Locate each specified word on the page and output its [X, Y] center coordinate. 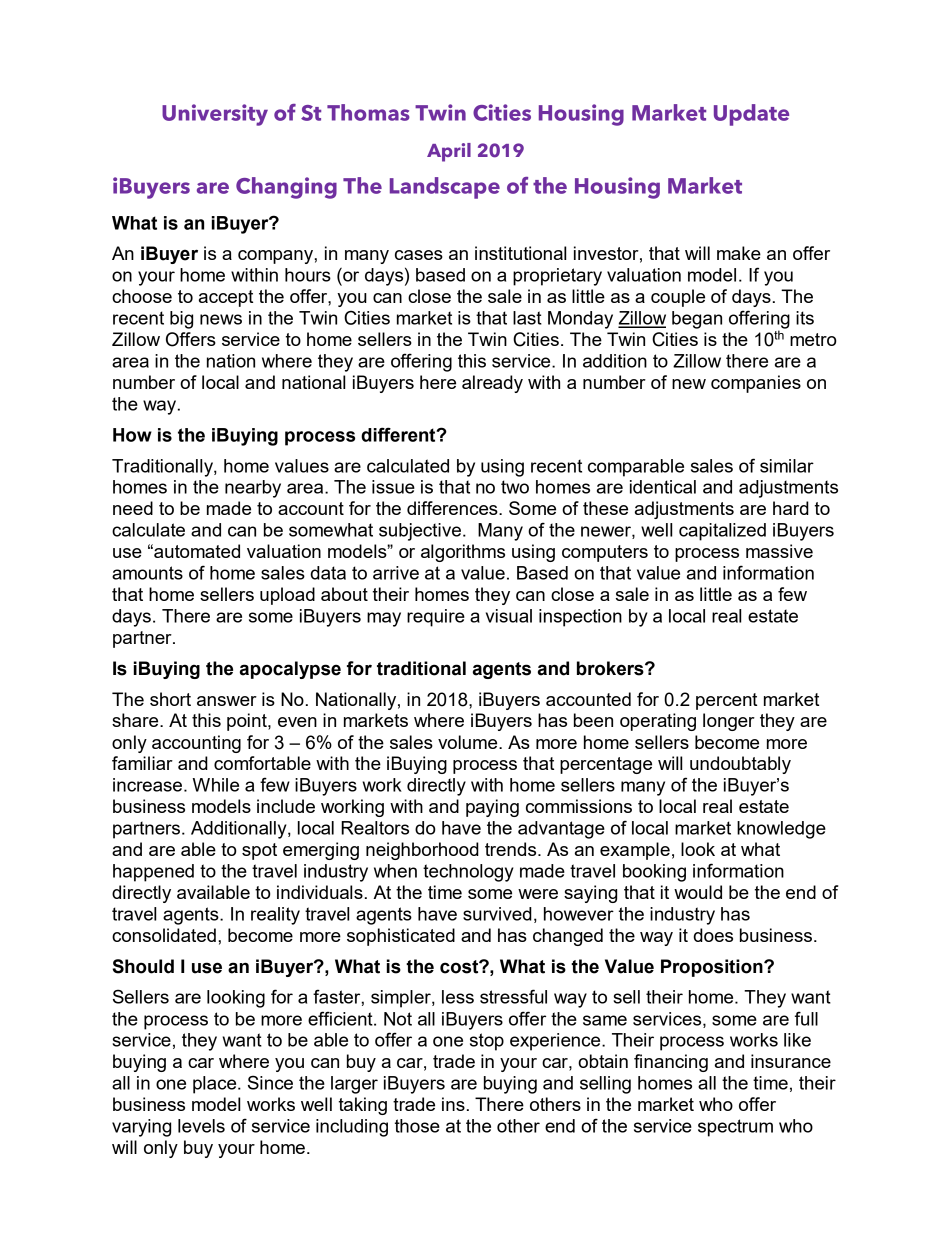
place [216, 1085]
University [215, 115]
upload [287, 596]
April [449, 152]
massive [779, 551]
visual [509, 616]
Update [751, 115]
